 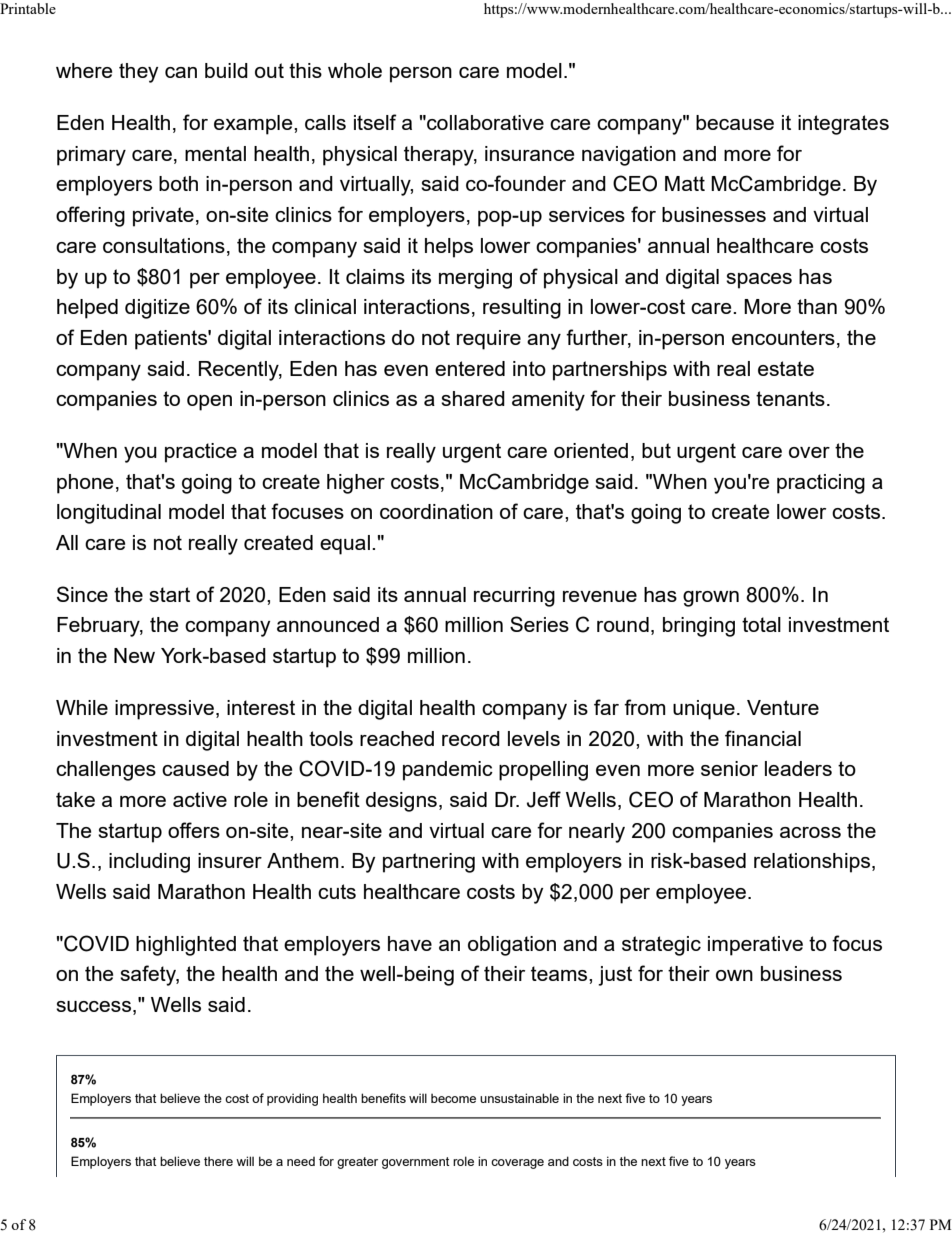 What do you see at coordinates (514, 597) in the page?
I see `recurring` at bounding box center [514, 597].
